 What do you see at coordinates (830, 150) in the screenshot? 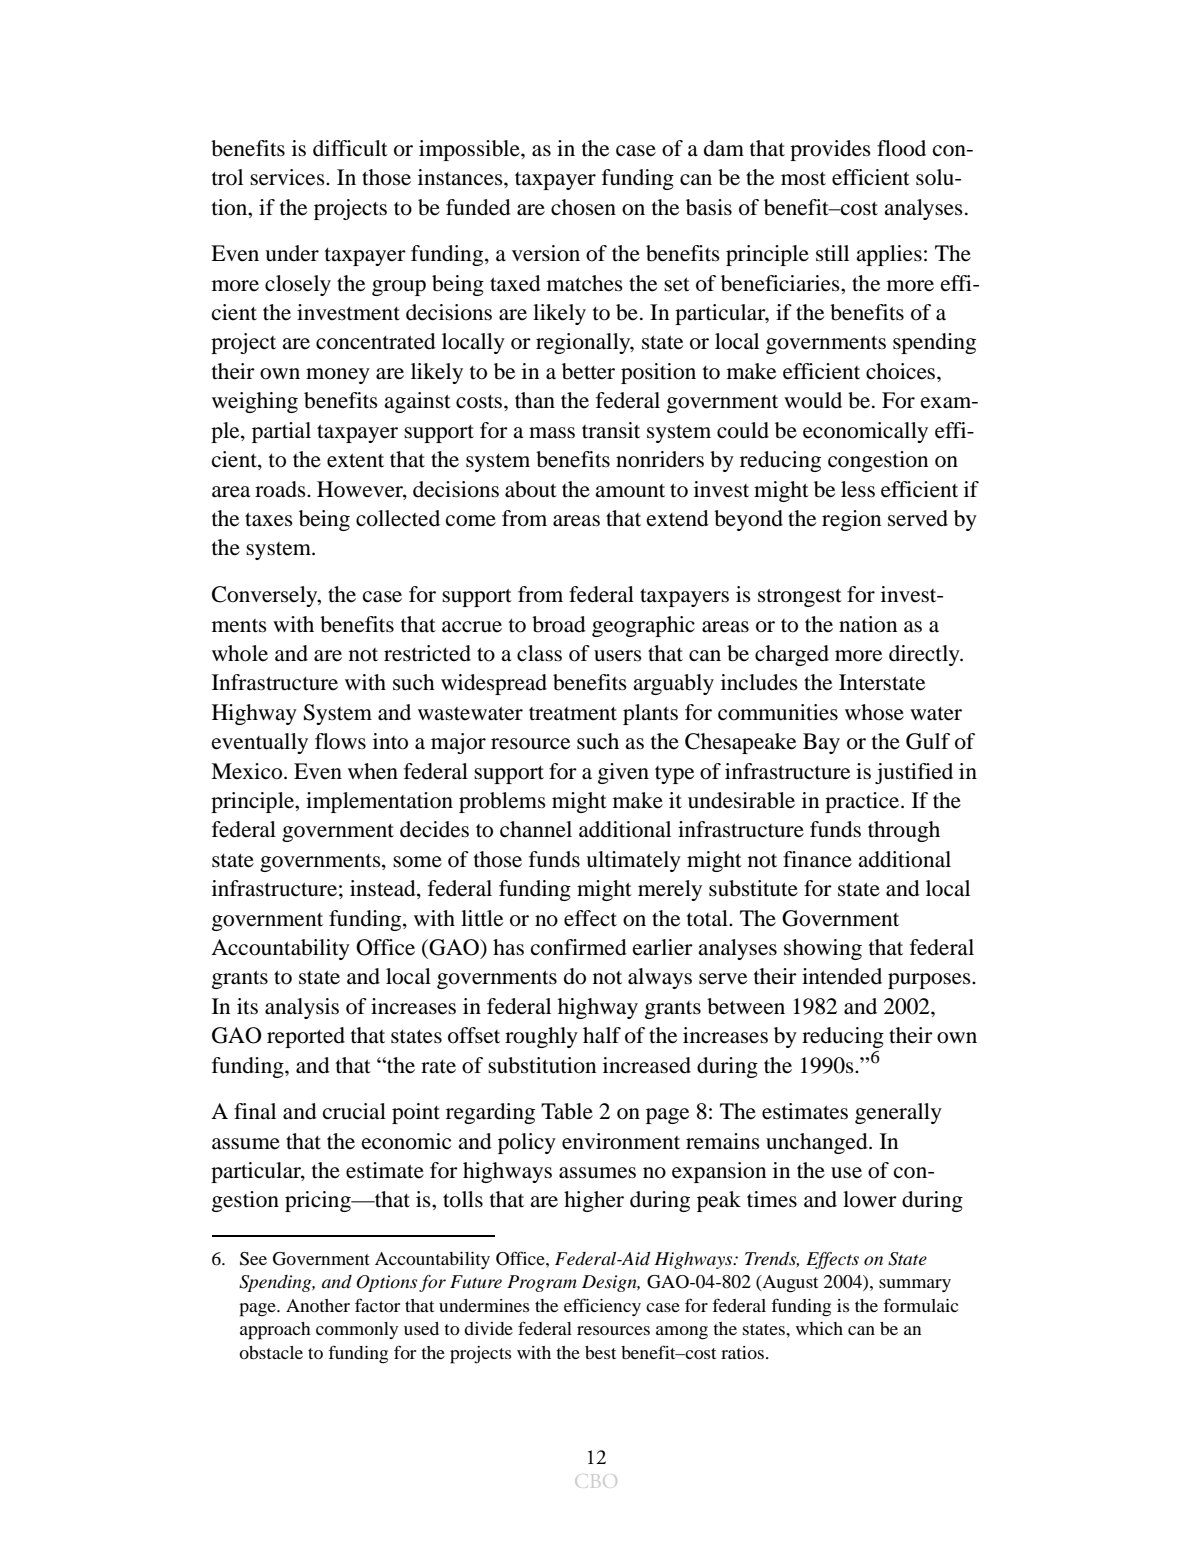
I see `provides` at bounding box center [830, 150].
